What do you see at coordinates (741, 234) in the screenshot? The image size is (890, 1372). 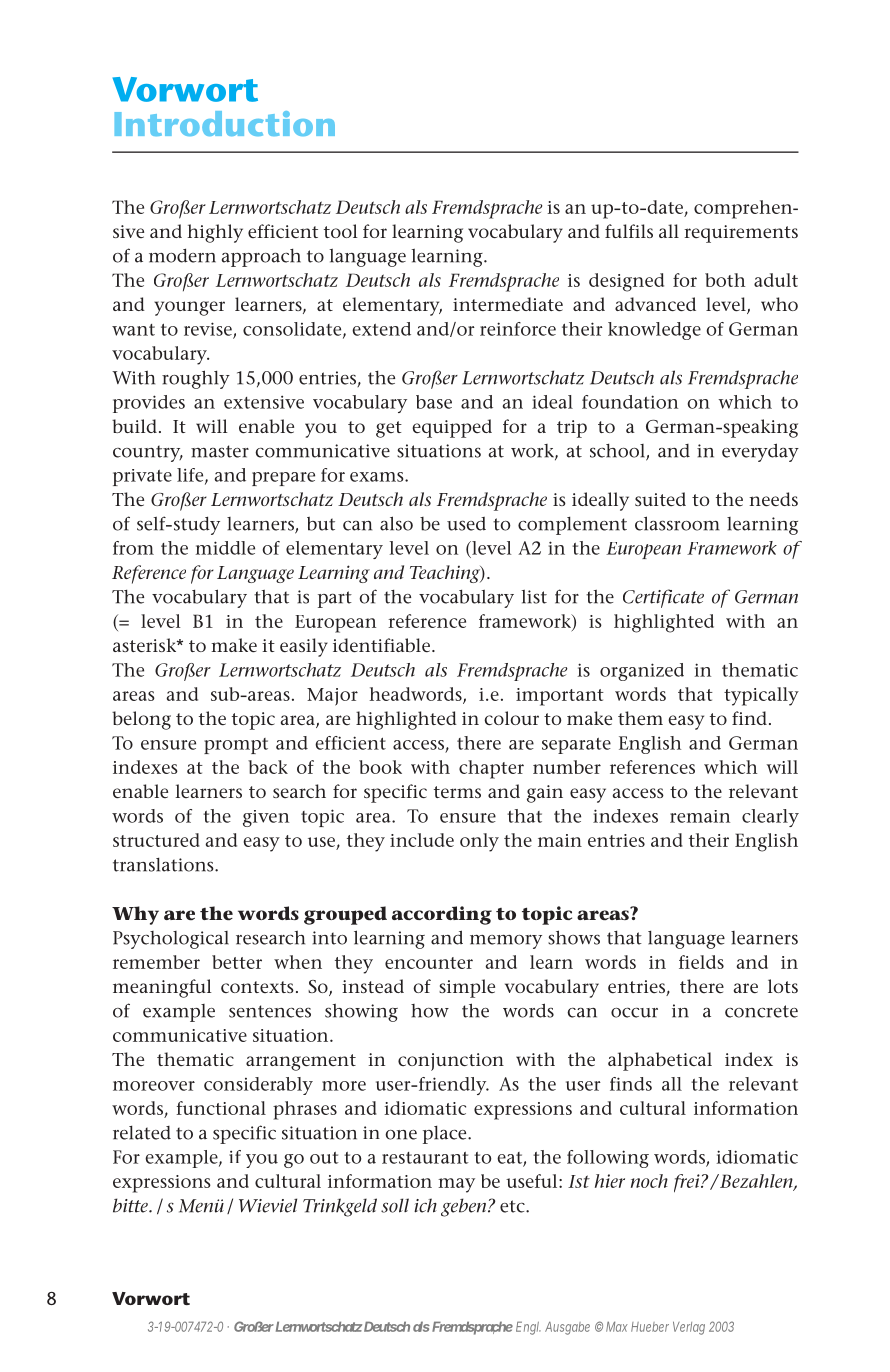 I see `requirements` at bounding box center [741, 234].
